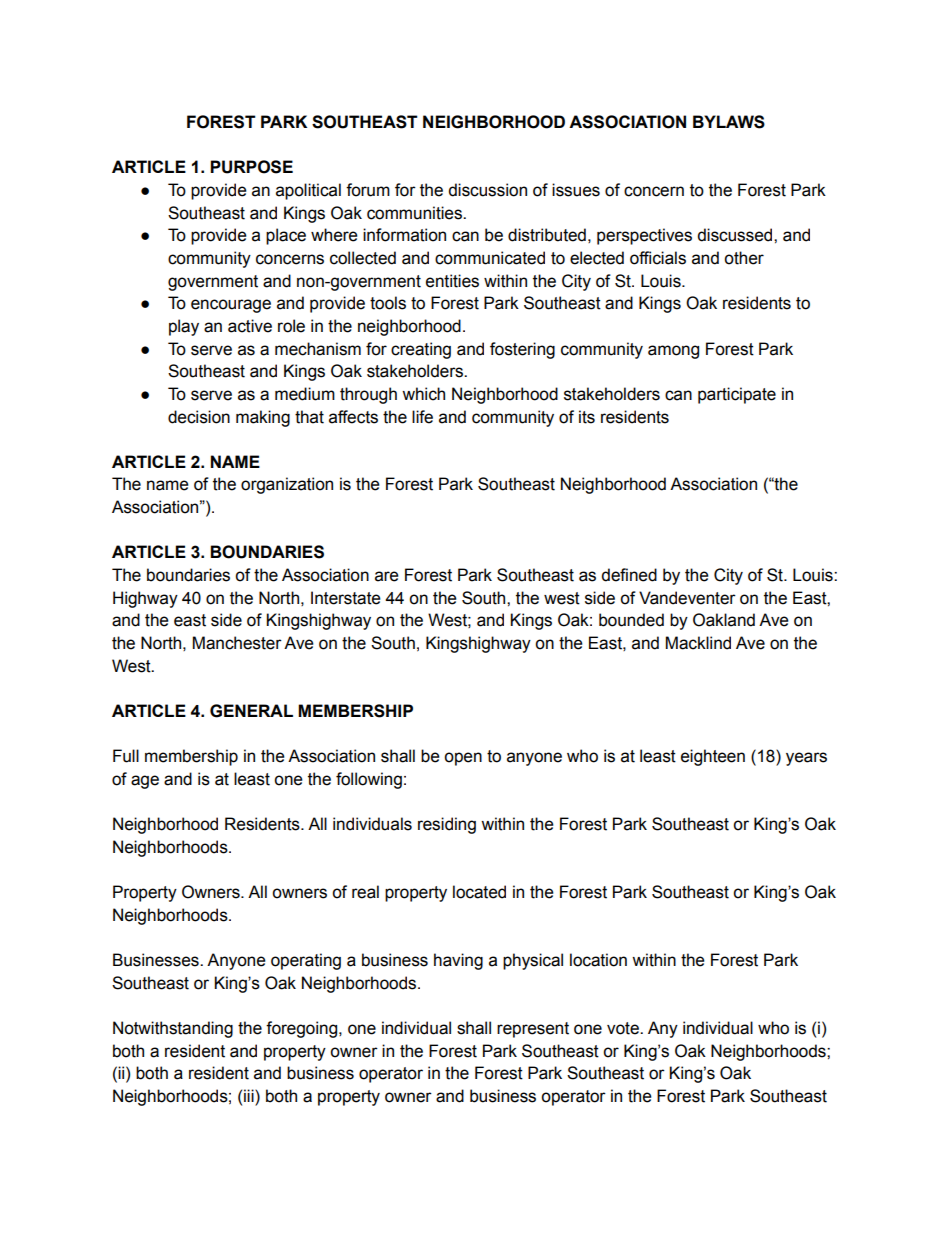  I want to click on operating, so click(306, 961).
